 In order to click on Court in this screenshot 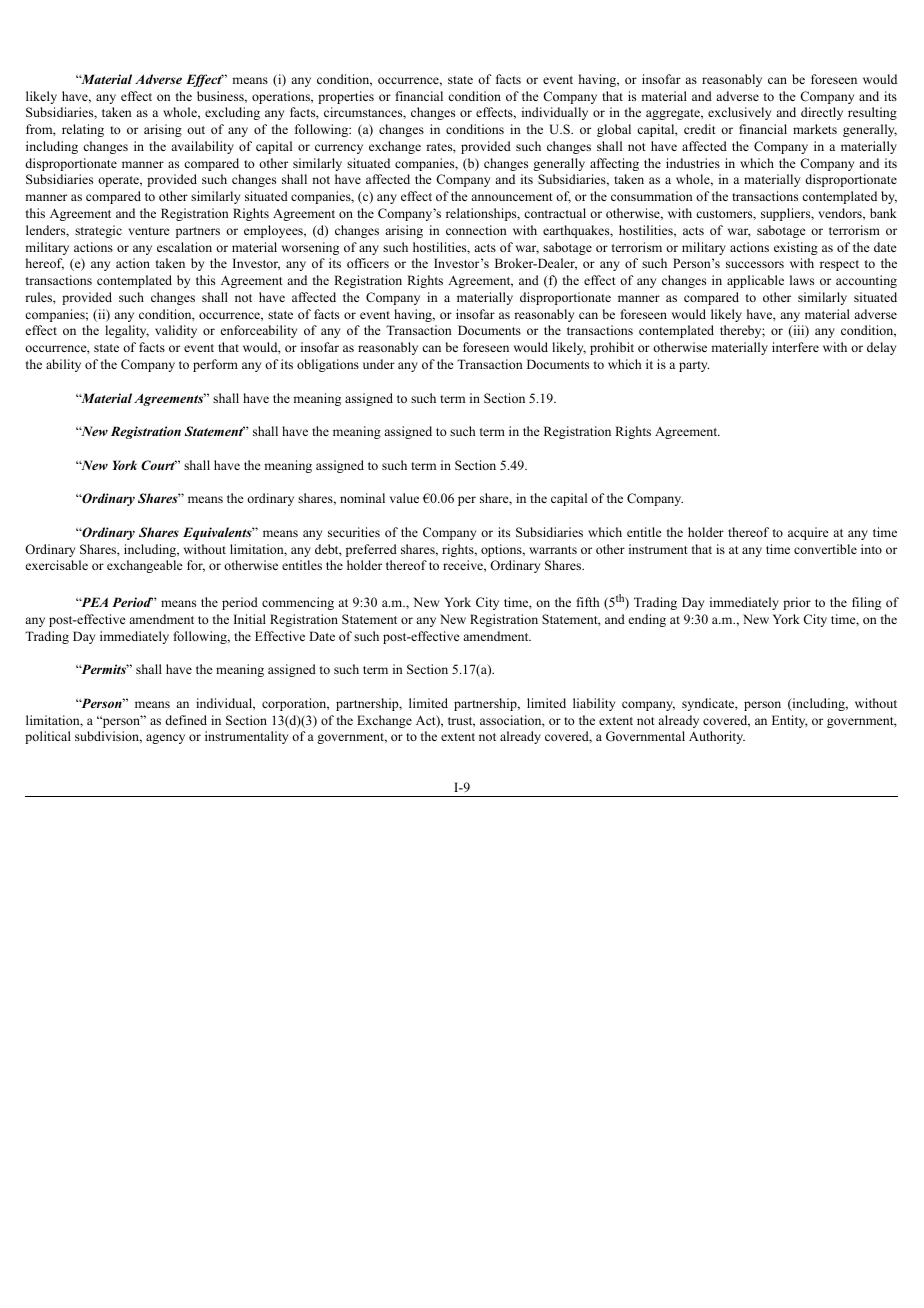, I will do `click(159, 465)`.
